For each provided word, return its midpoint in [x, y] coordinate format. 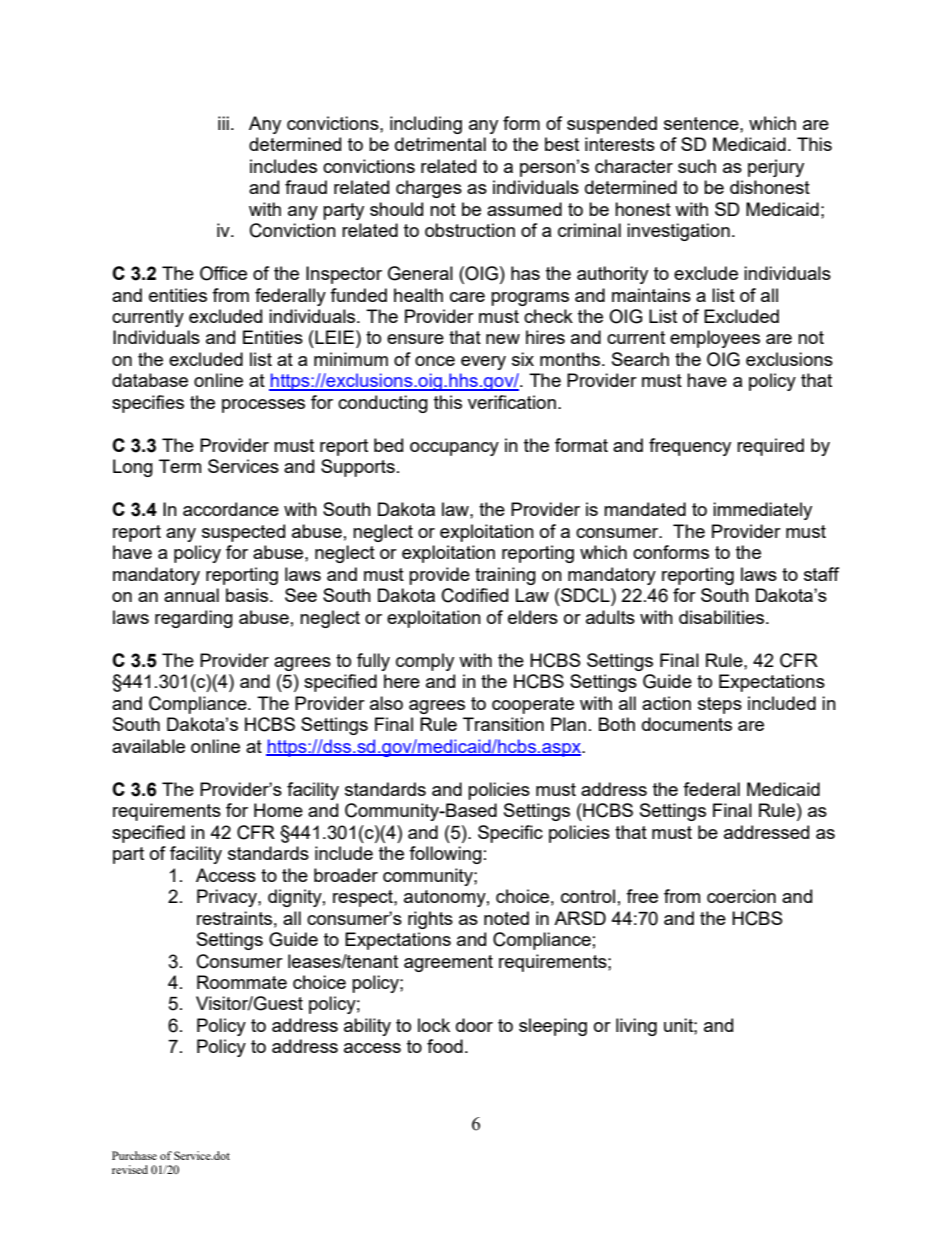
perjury [776, 168]
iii [223, 123]
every [483, 363]
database [150, 380]
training [505, 576]
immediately [762, 511]
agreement [448, 963]
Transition [503, 724]
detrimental [440, 144]
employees [715, 339]
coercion [741, 896]
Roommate [242, 982]
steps [720, 705]
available [148, 746]
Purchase [134, 1155]
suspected [243, 533]
